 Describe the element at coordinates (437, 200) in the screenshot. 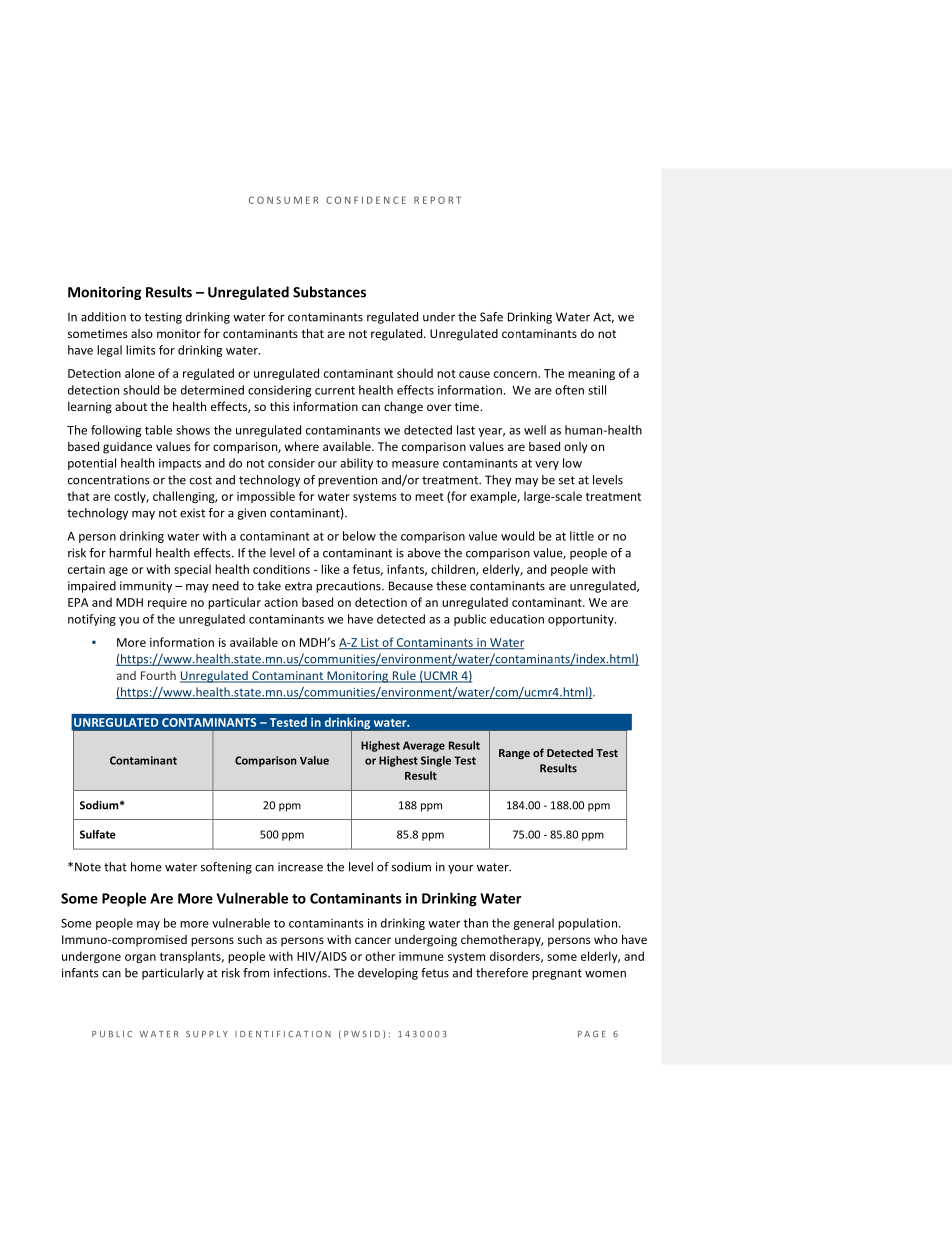

I see `REPORT` at that location.
